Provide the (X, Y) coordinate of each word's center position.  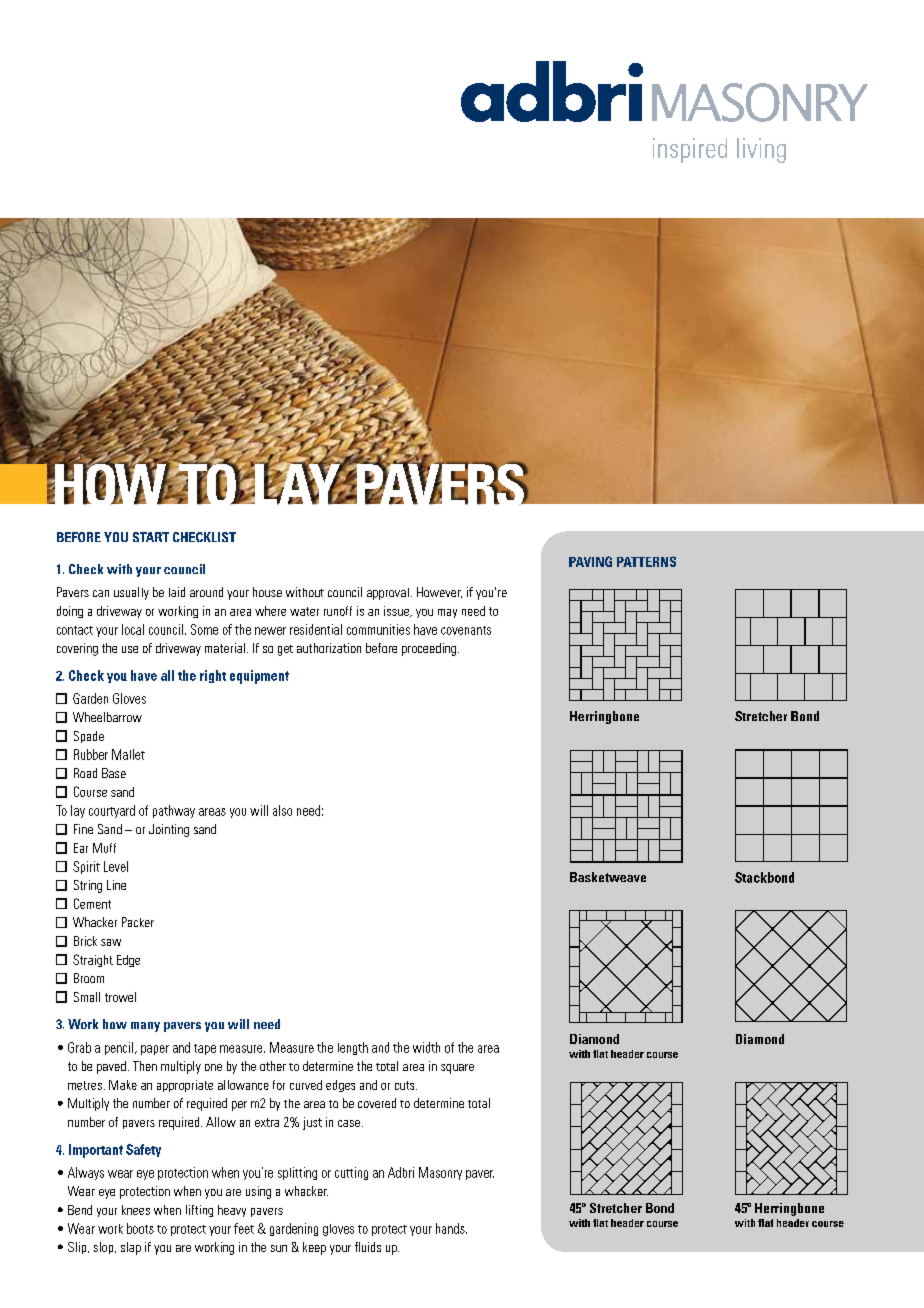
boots (140, 1228)
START (151, 537)
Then (145, 1066)
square (457, 1069)
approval (388, 594)
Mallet (128, 754)
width (426, 1047)
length (353, 1048)
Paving (590, 561)
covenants (466, 630)
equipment (259, 677)
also (282, 810)
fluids (368, 1247)
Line (116, 885)
